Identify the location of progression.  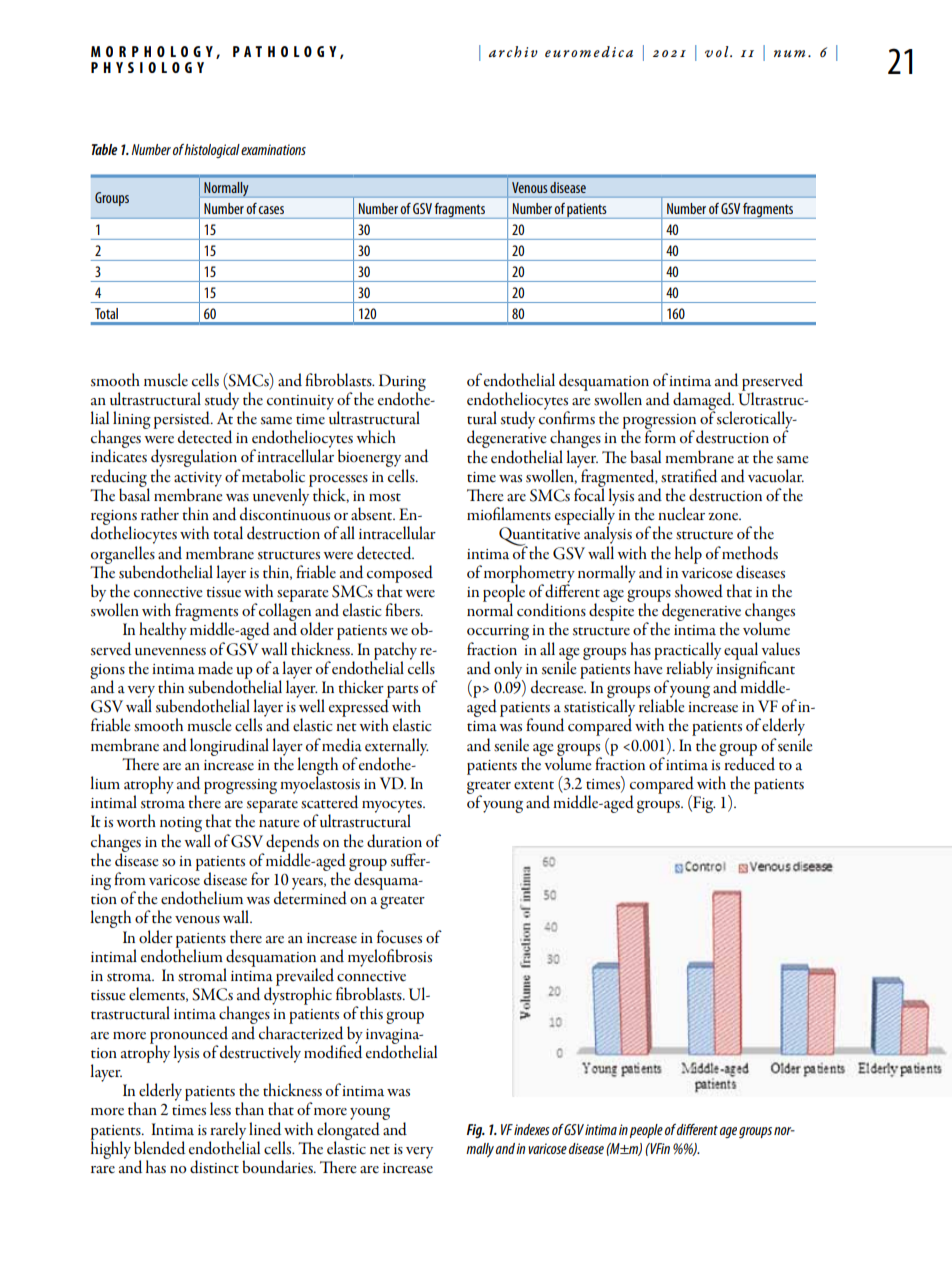
(659, 423).
